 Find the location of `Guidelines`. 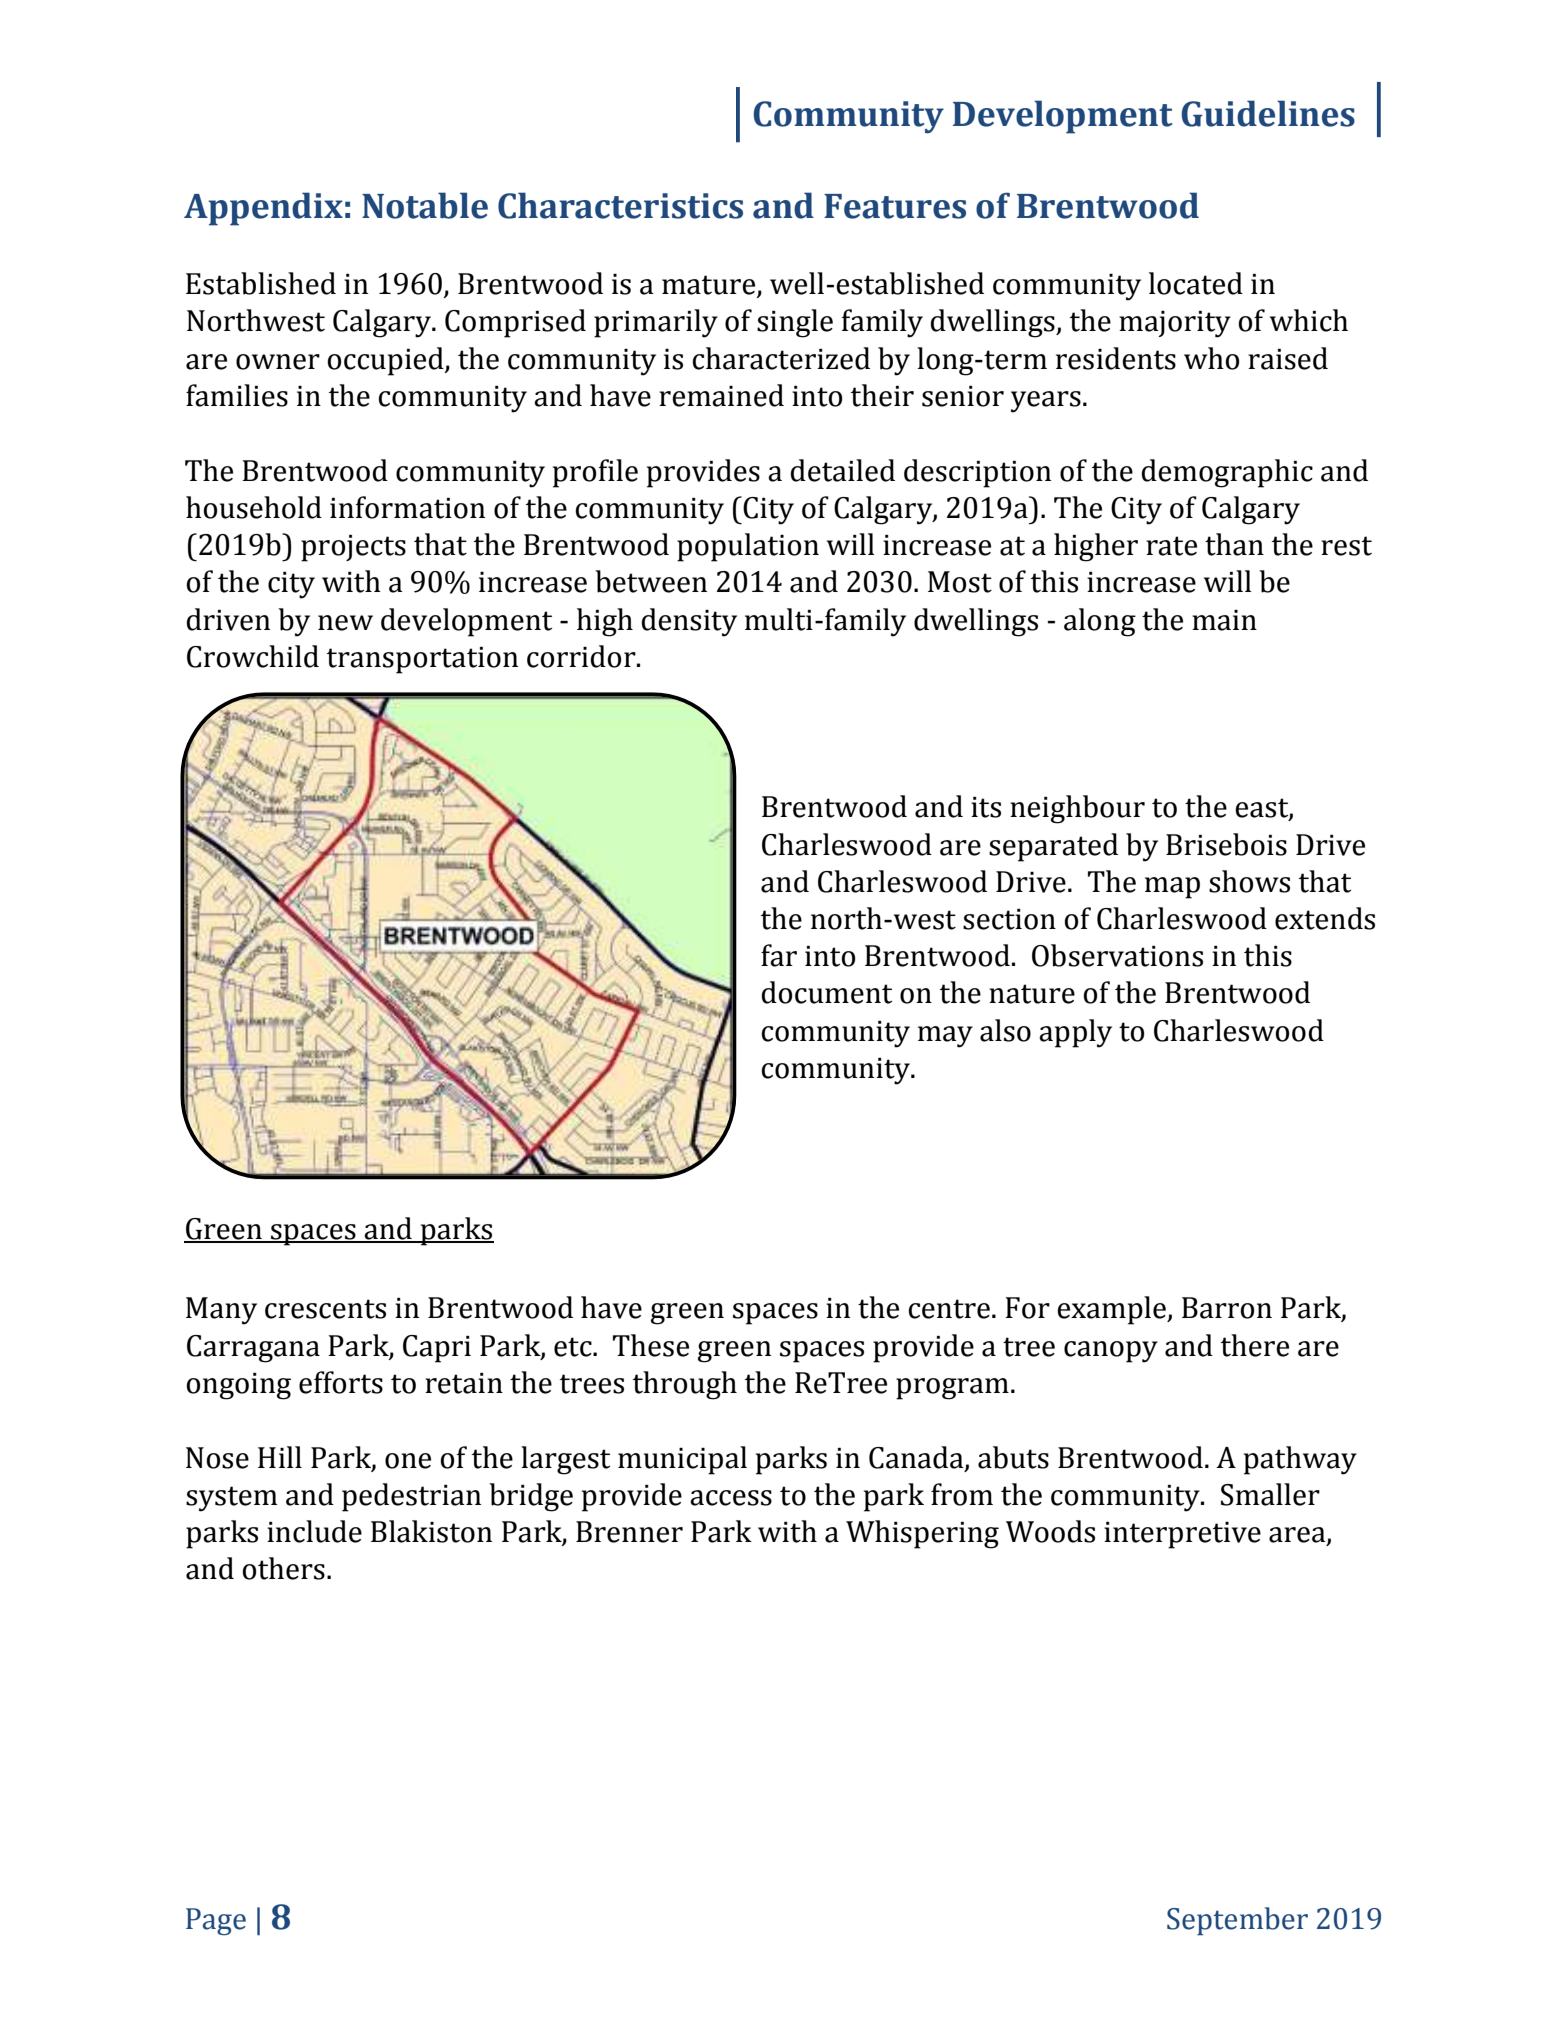

Guidelines is located at coordinates (1268, 113).
